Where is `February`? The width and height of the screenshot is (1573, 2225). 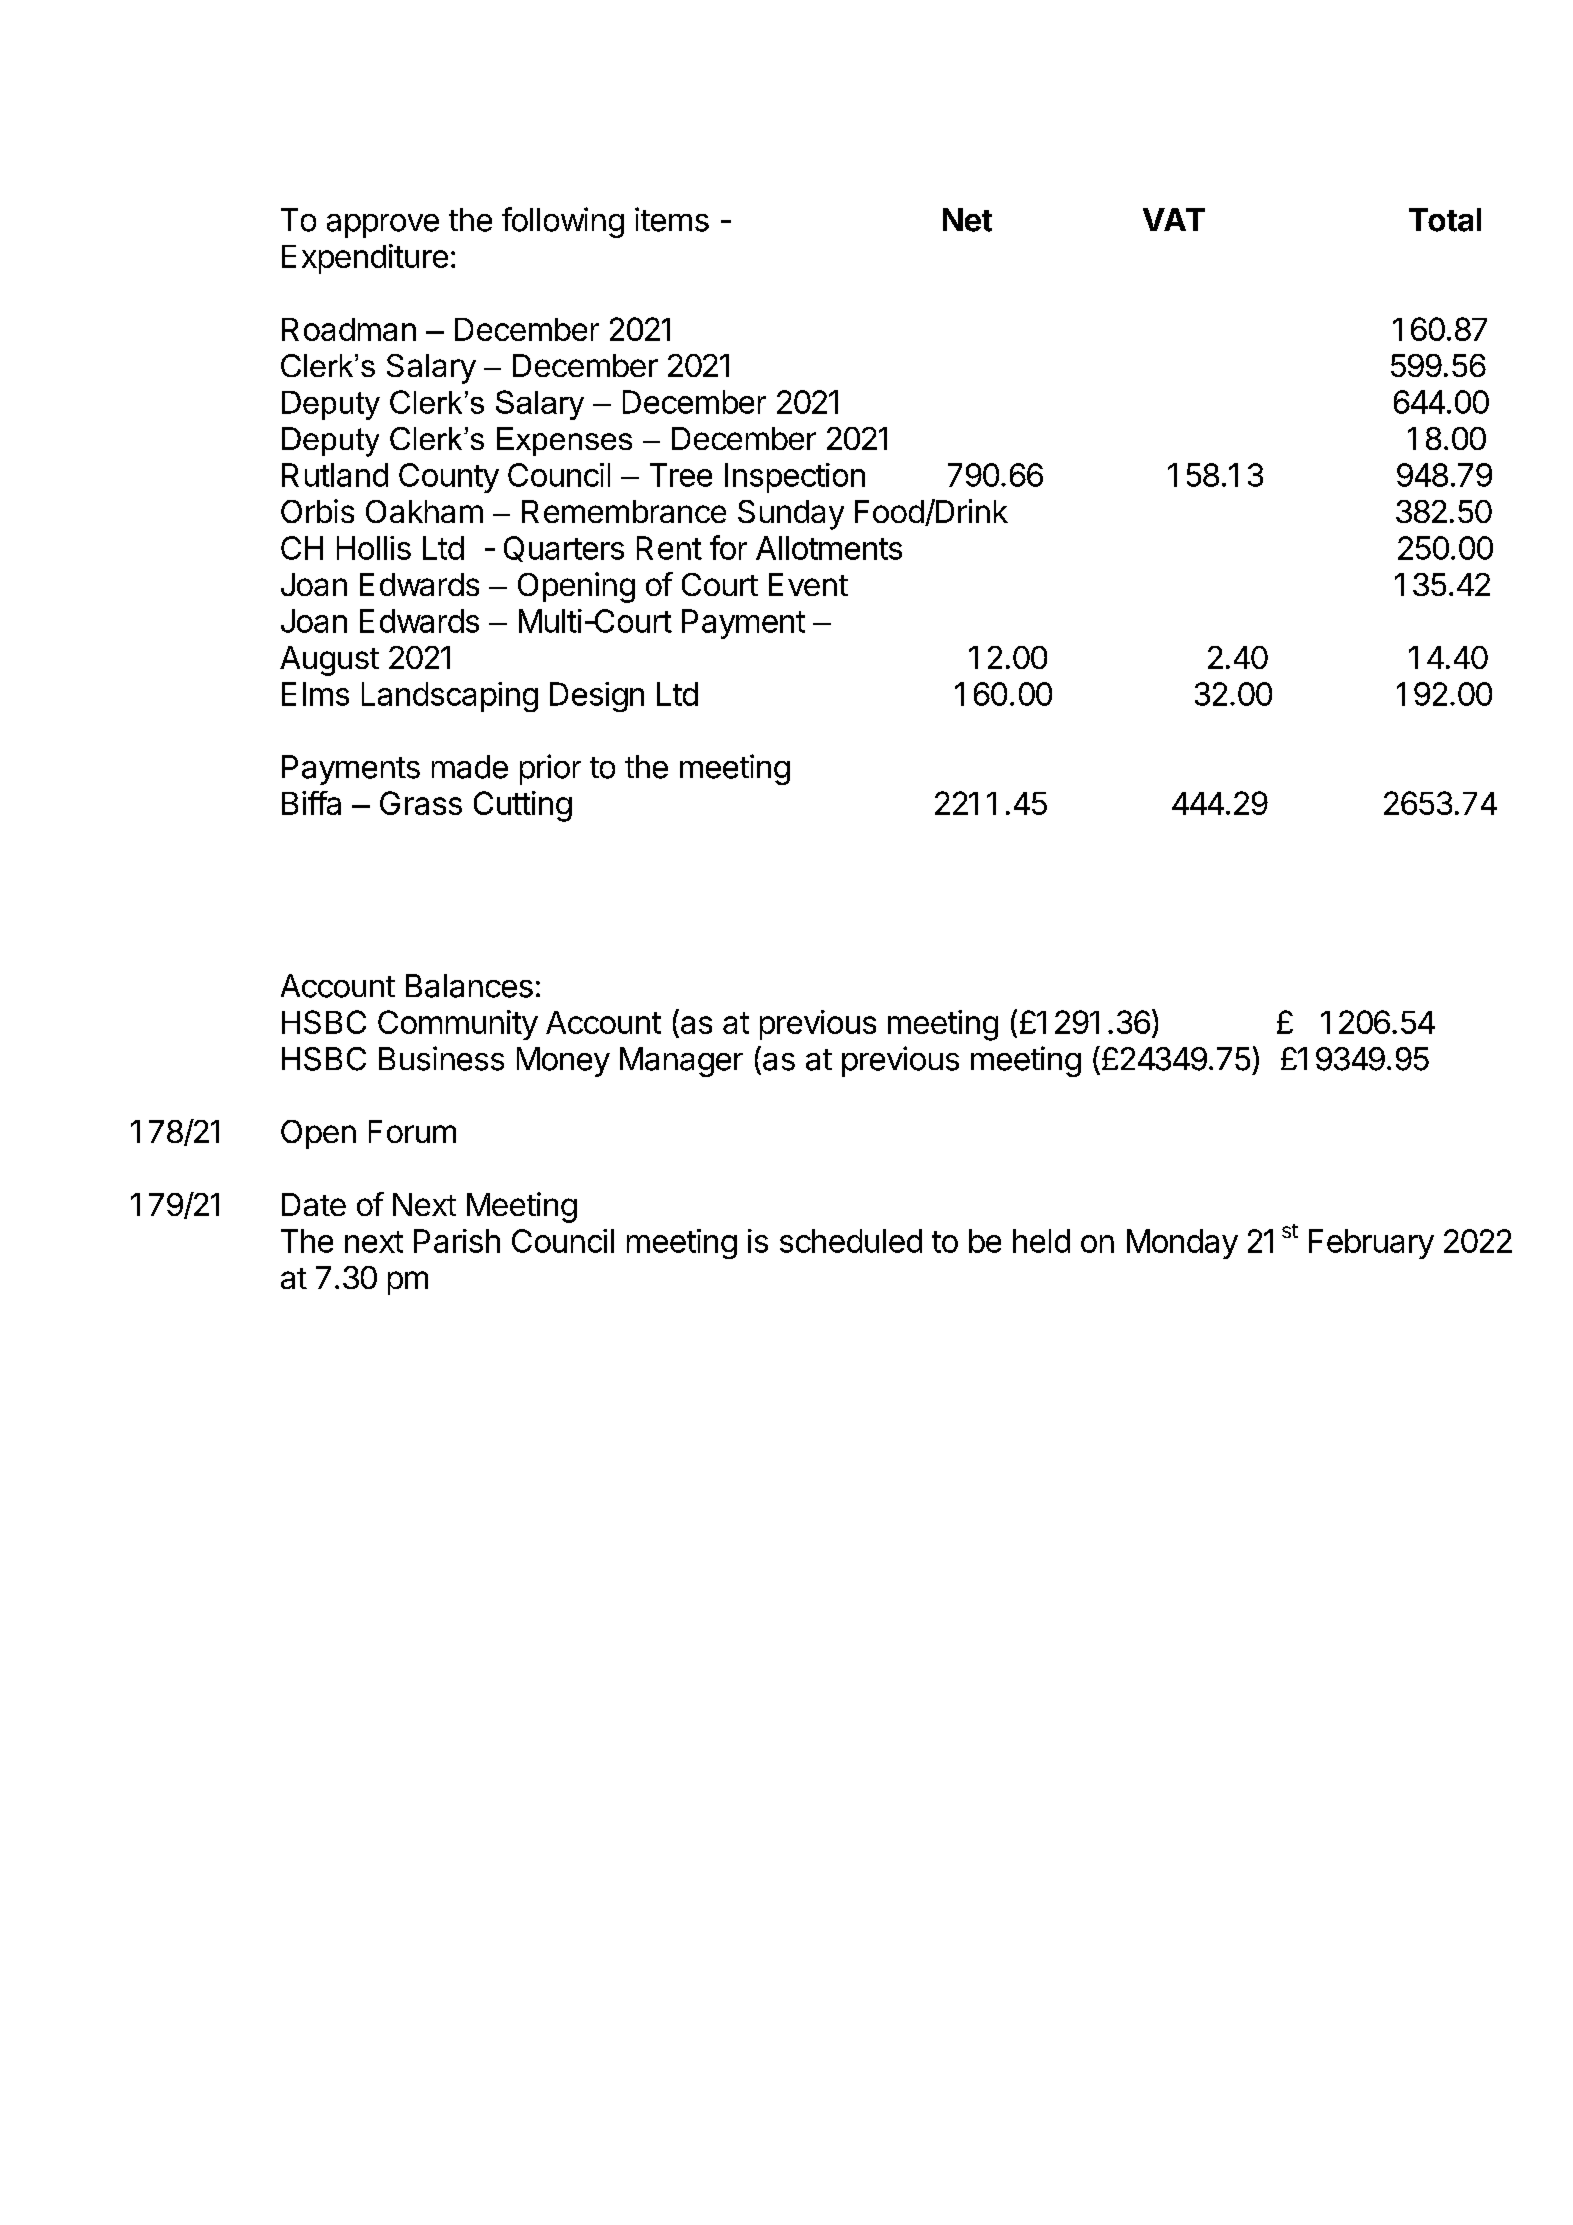 February is located at coordinates (1371, 1244).
